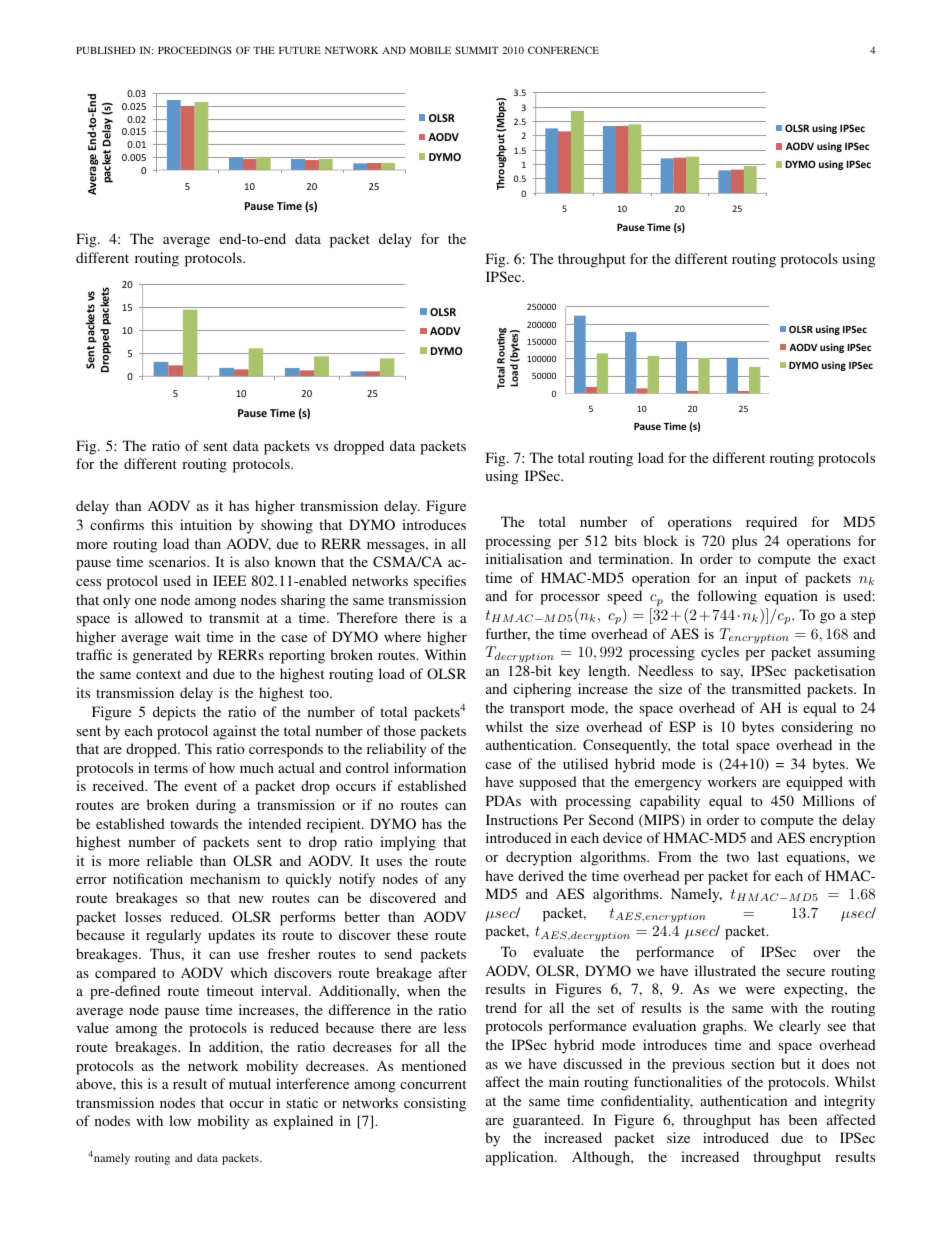  I want to click on terms, so click(171, 768).
